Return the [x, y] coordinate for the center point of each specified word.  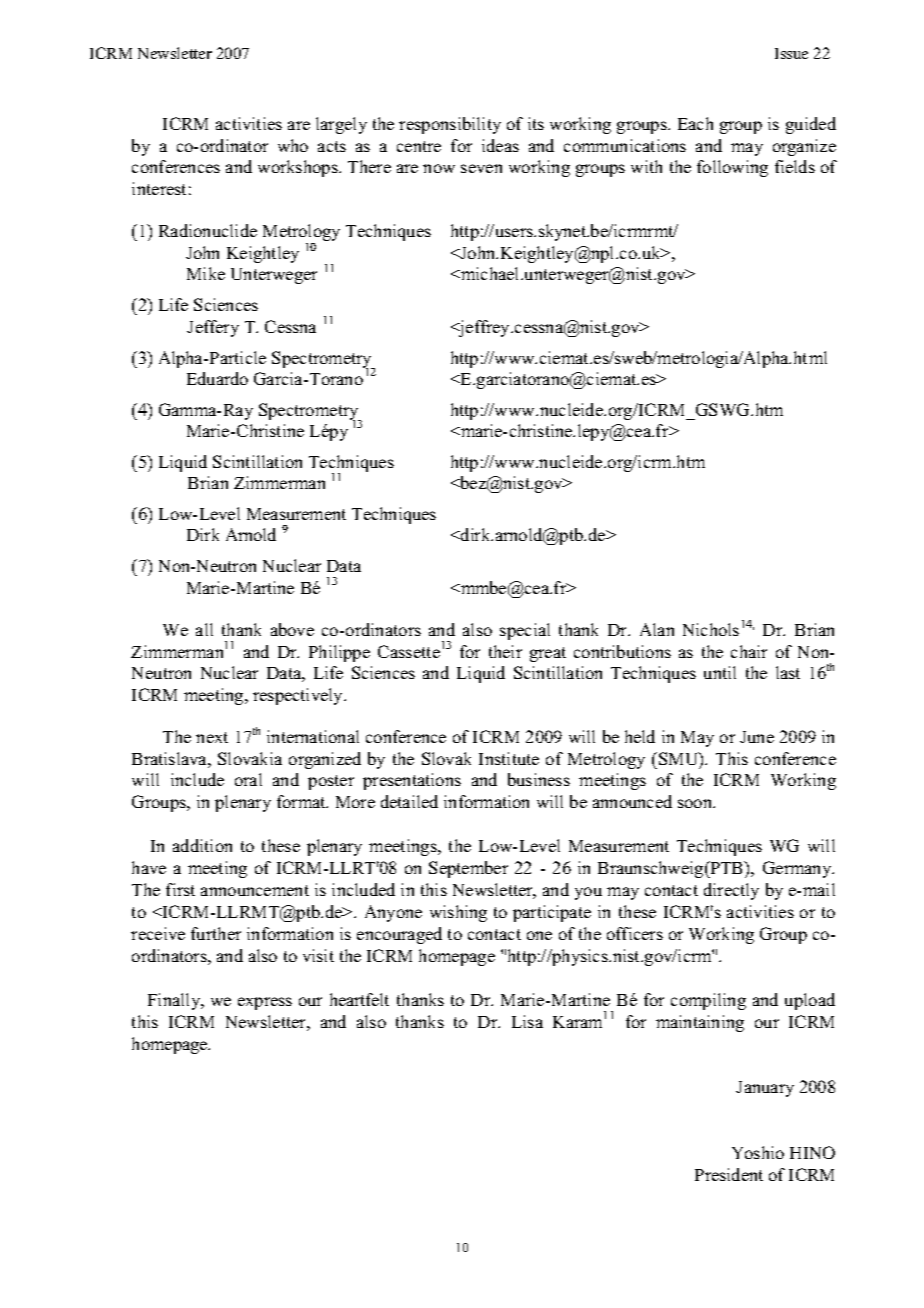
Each [695, 123]
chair [749, 651]
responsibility [450, 125]
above [292, 629]
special [525, 631]
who [293, 145]
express [265, 1003]
